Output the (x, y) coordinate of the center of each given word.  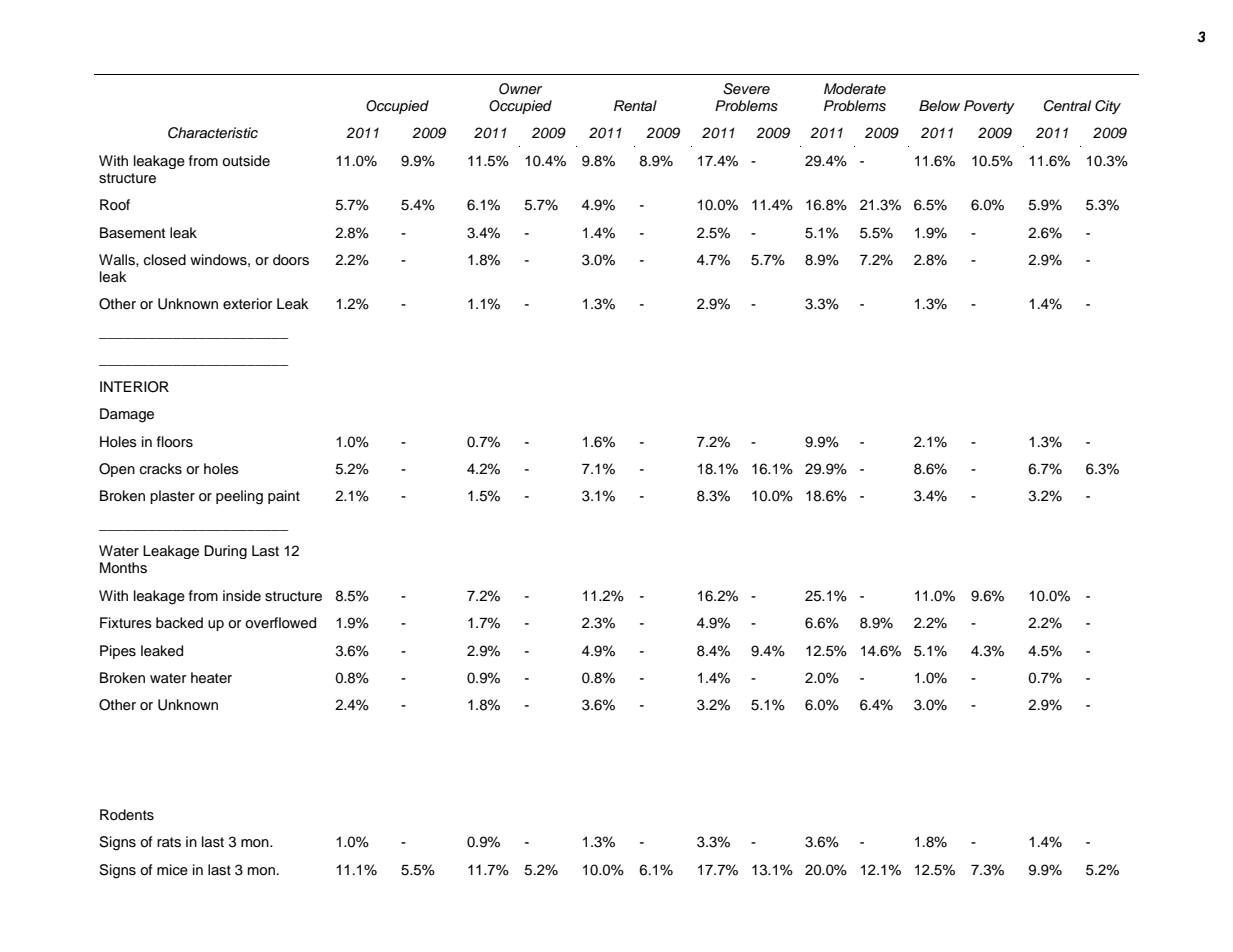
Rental (635, 105)
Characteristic (213, 133)
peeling (239, 497)
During (225, 552)
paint (284, 497)
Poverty (989, 107)
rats (169, 842)
